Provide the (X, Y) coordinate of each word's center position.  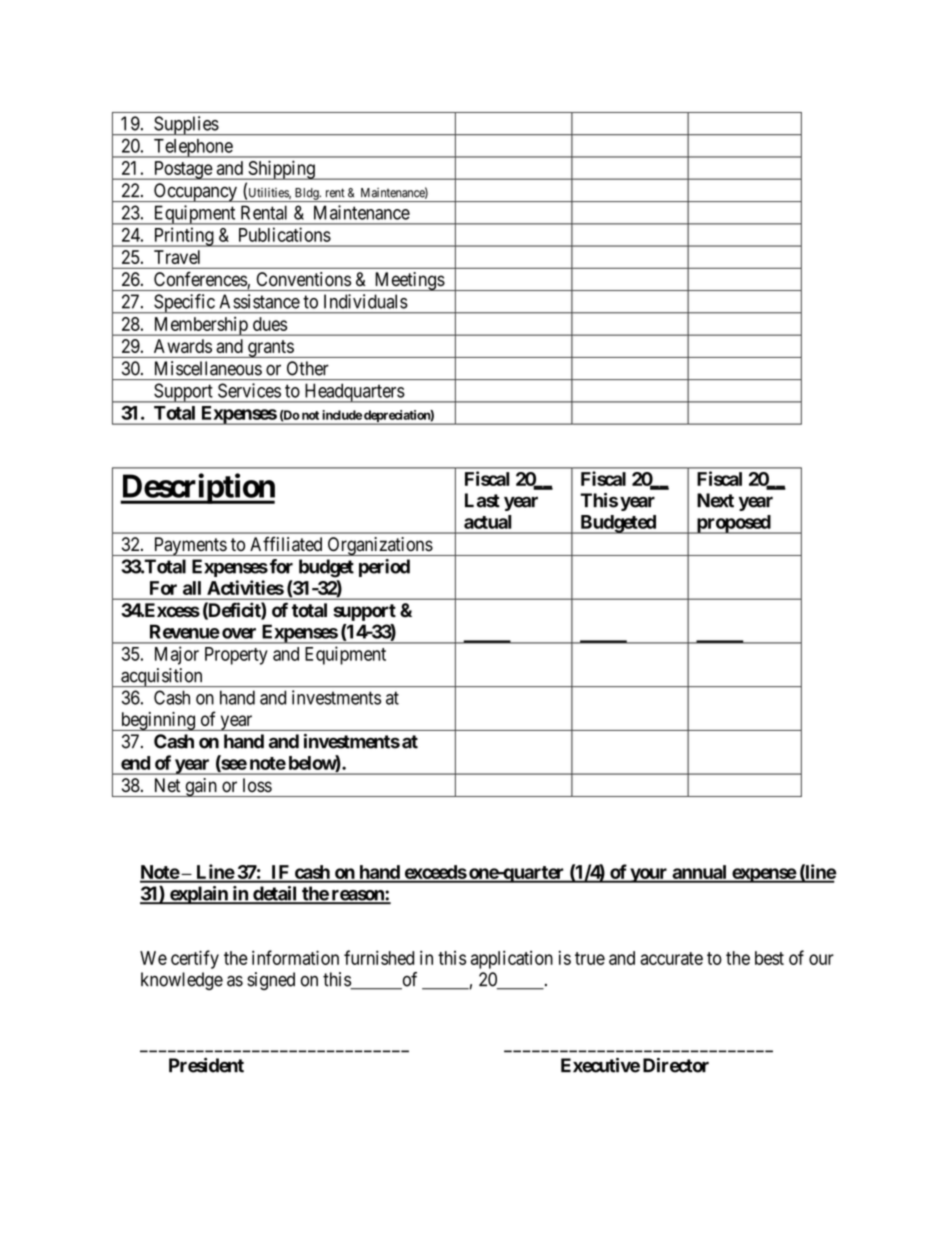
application (512, 959)
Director (676, 1065)
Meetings (408, 281)
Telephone (192, 148)
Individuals (366, 301)
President (206, 1065)
